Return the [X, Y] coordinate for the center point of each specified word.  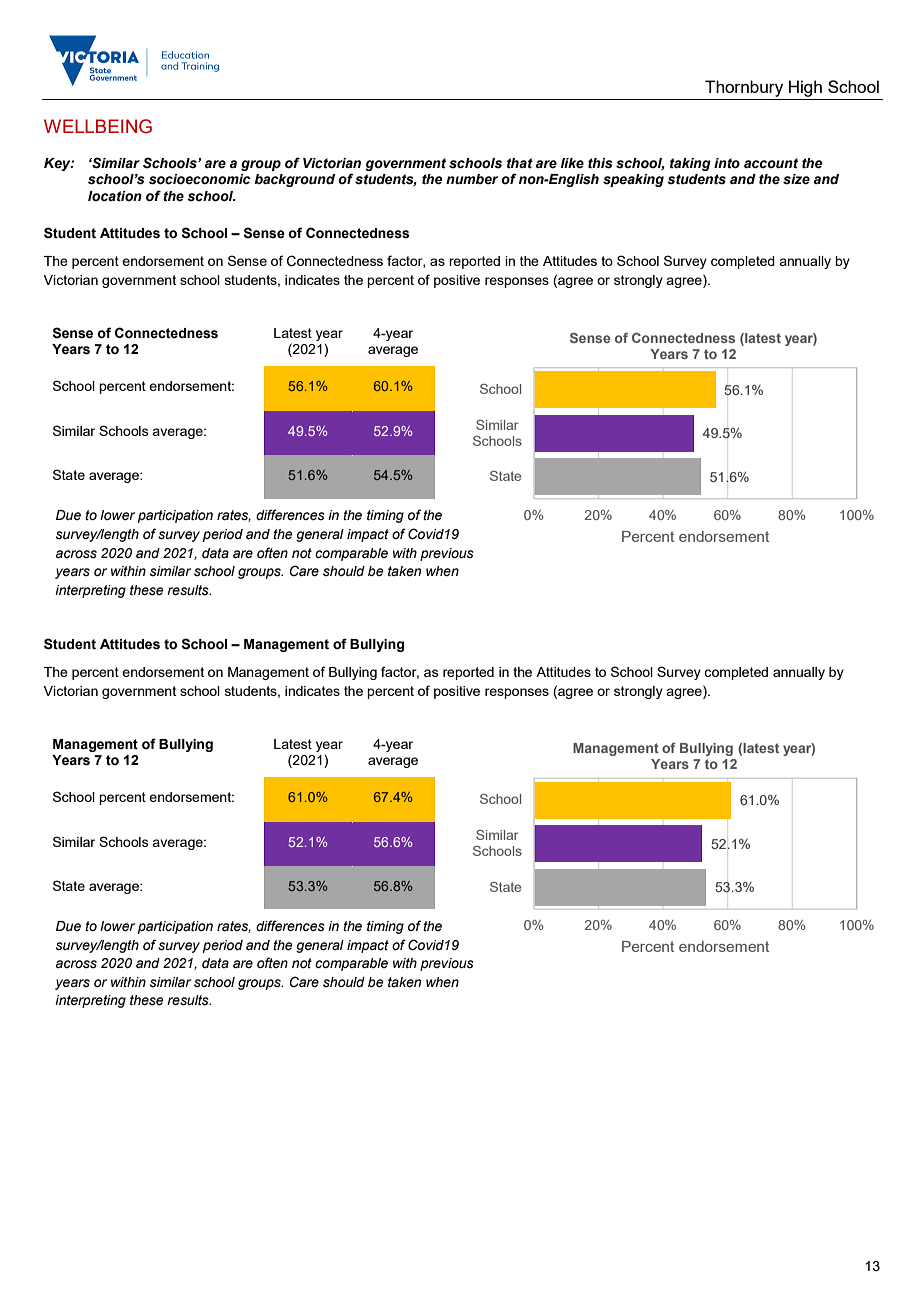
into [727, 163]
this [600, 163]
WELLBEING [98, 126]
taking [690, 164]
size [796, 179]
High [805, 88]
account [771, 163]
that [520, 163]
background [295, 180]
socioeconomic [200, 179]
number [472, 179]
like [572, 163]
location [115, 196]
